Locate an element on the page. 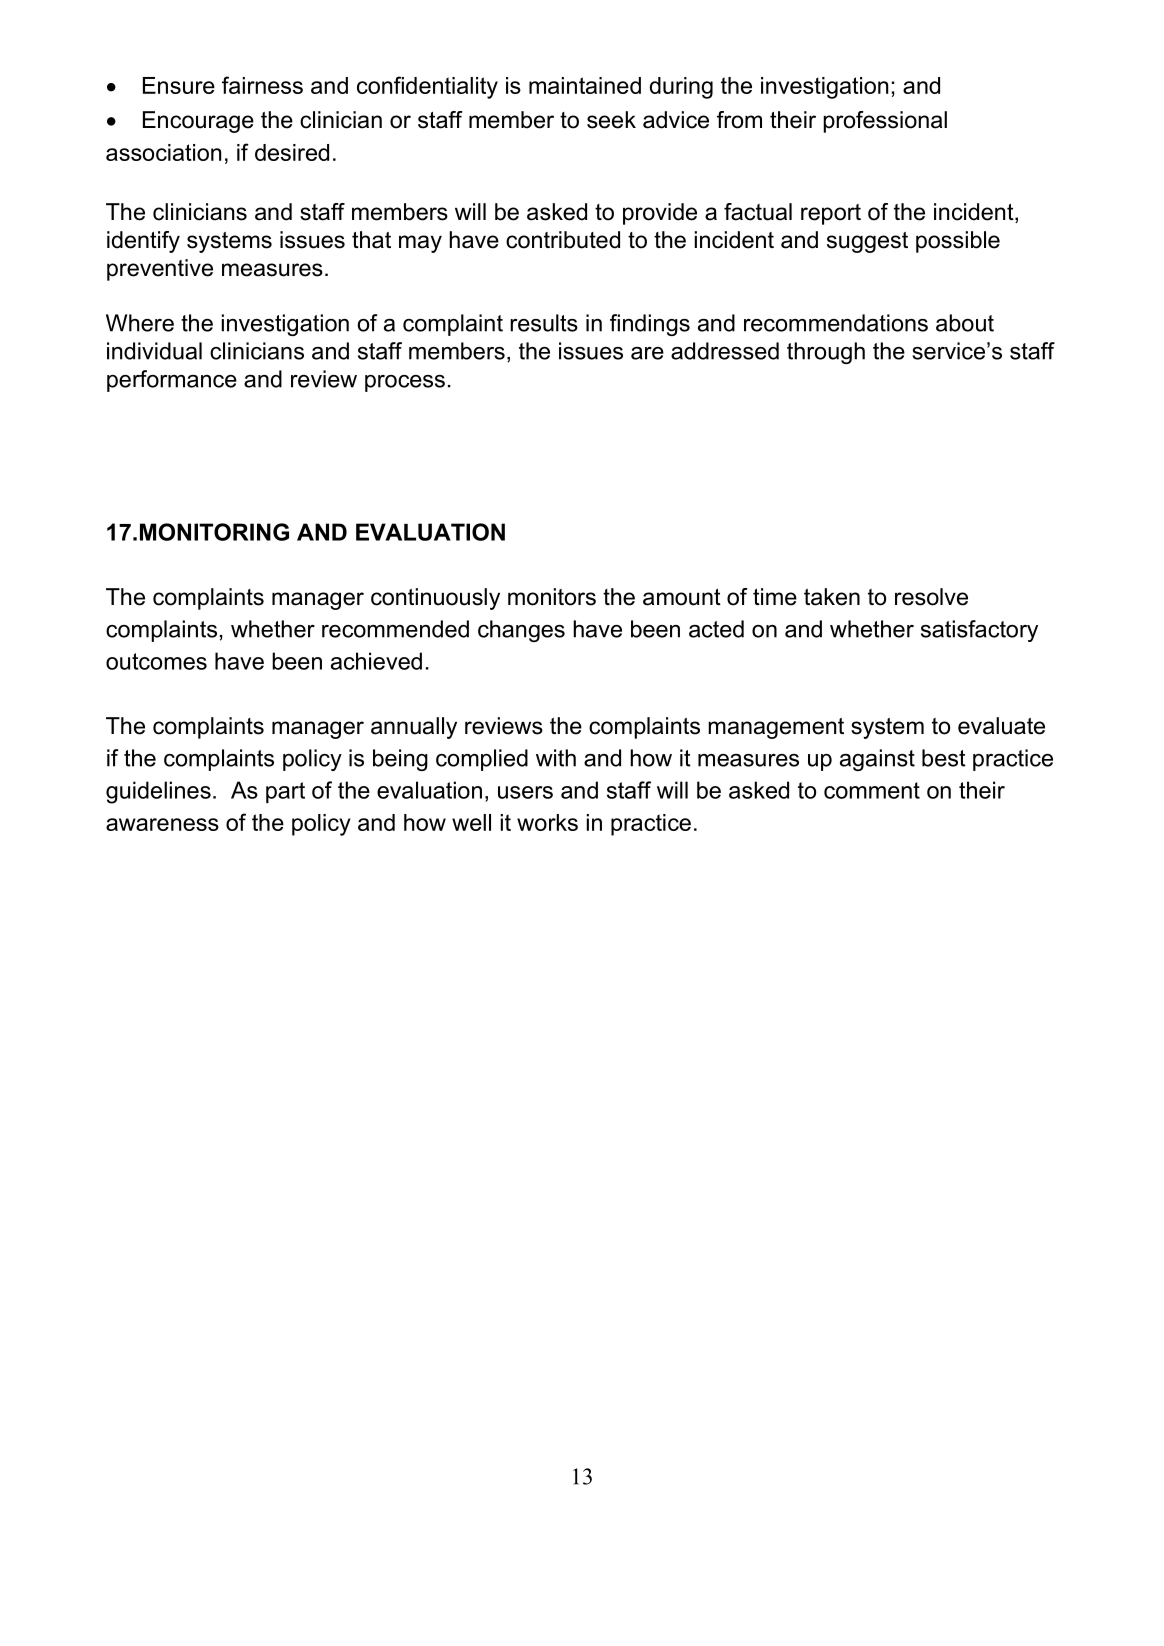  fairness is located at coordinates (262, 85).
